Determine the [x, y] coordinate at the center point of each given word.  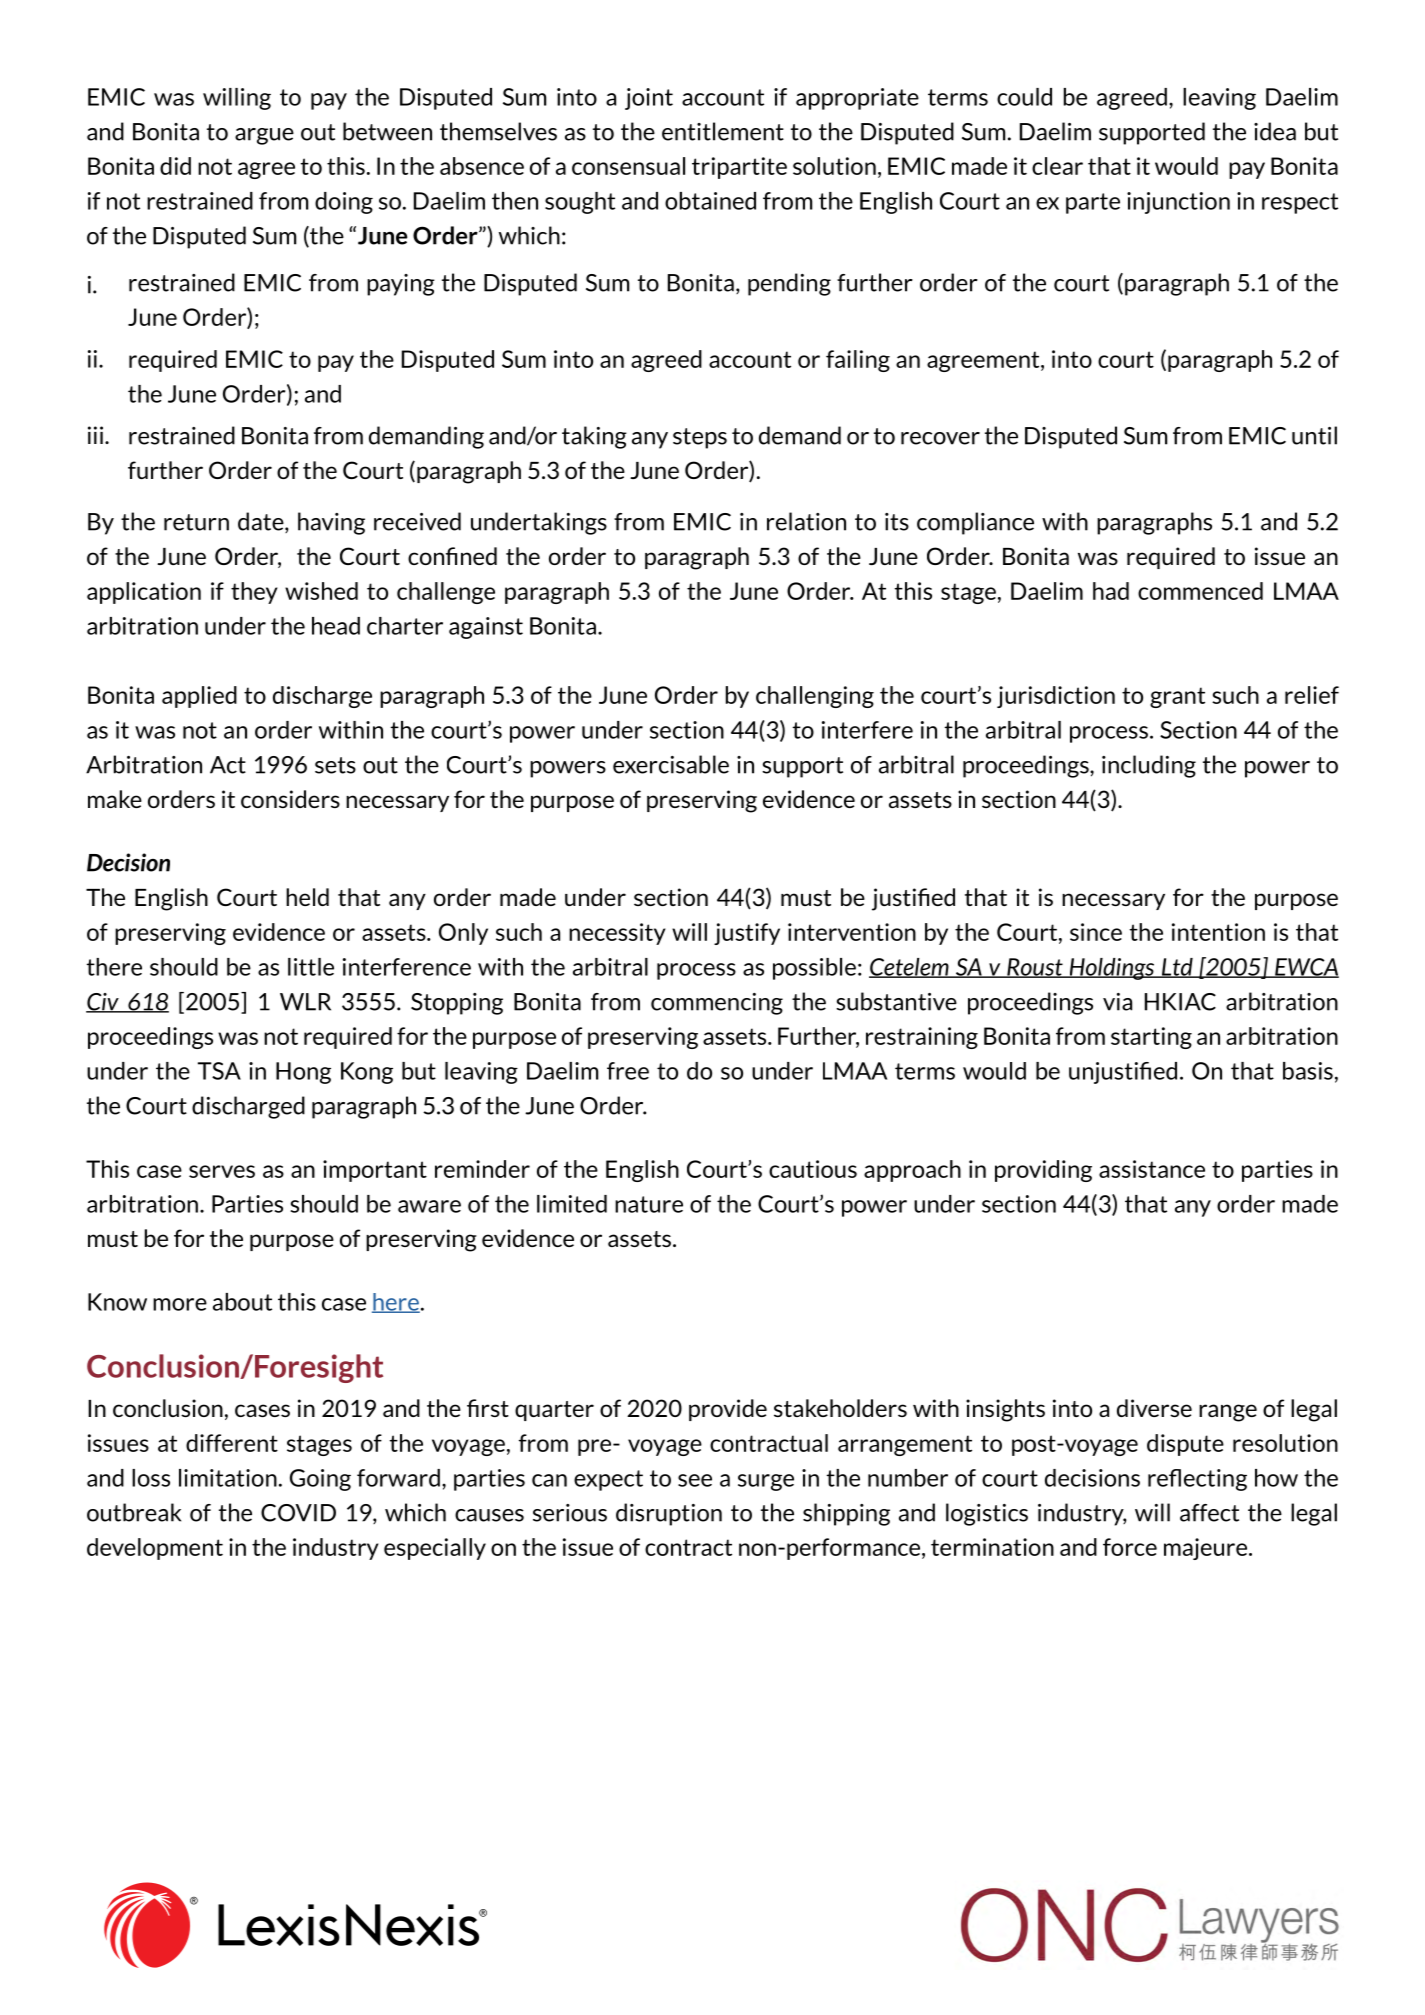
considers [290, 799]
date [262, 522]
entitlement [723, 131]
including [1149, 766]
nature [649, 1204]
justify [747, 934]
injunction [1178, 203]
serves [222, 1171]
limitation [228, 1478]
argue [264, 136]
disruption [669, 1514]
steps [700, 438]
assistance [1152, 1169]
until [1314, 435]
